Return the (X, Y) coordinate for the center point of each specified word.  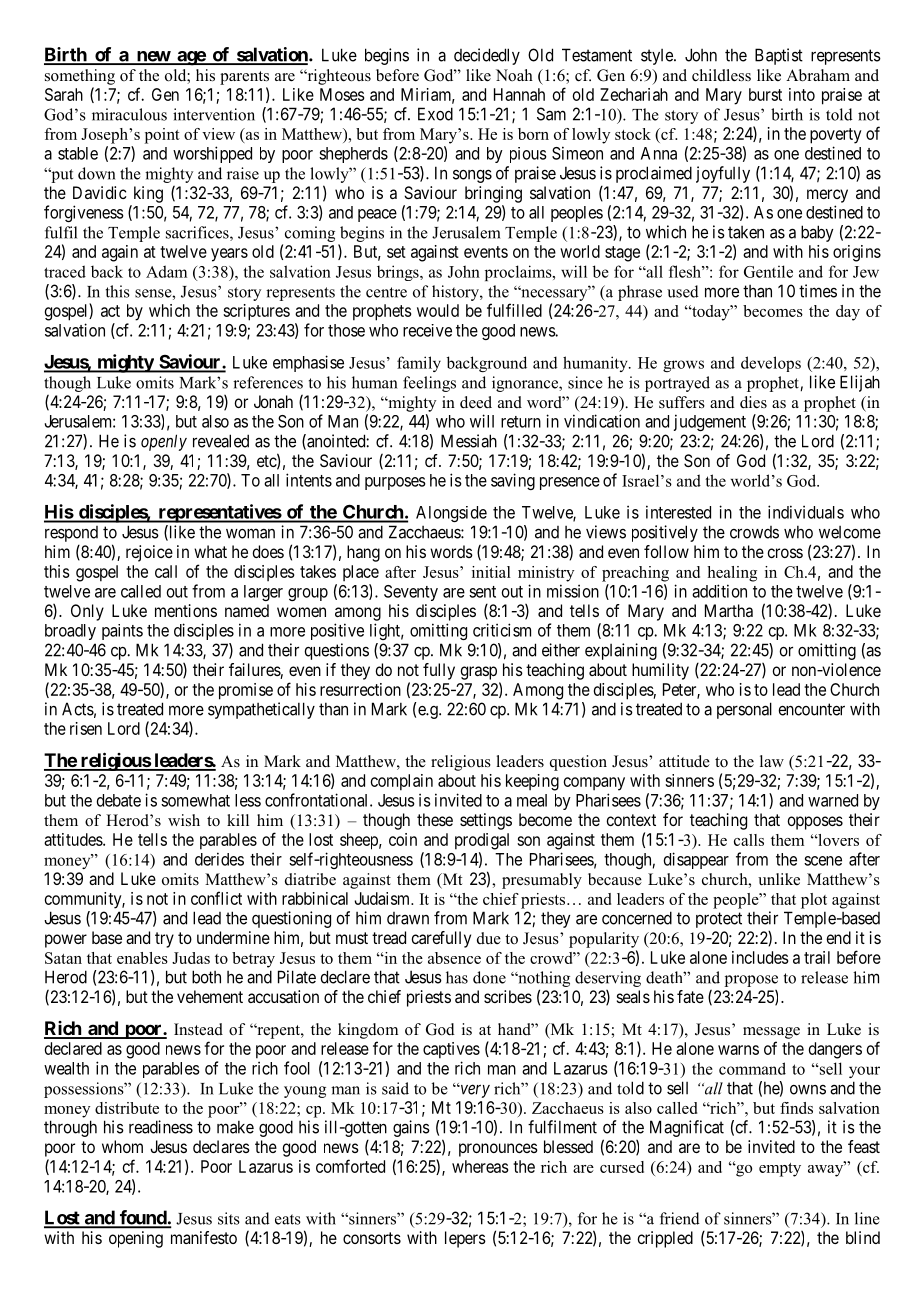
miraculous (129, 114)
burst (765, 94)
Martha (729, 610)
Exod (435, 114)
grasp (478, 673)
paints (122, 632)
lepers (465, 1239)
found (142, 1218)
